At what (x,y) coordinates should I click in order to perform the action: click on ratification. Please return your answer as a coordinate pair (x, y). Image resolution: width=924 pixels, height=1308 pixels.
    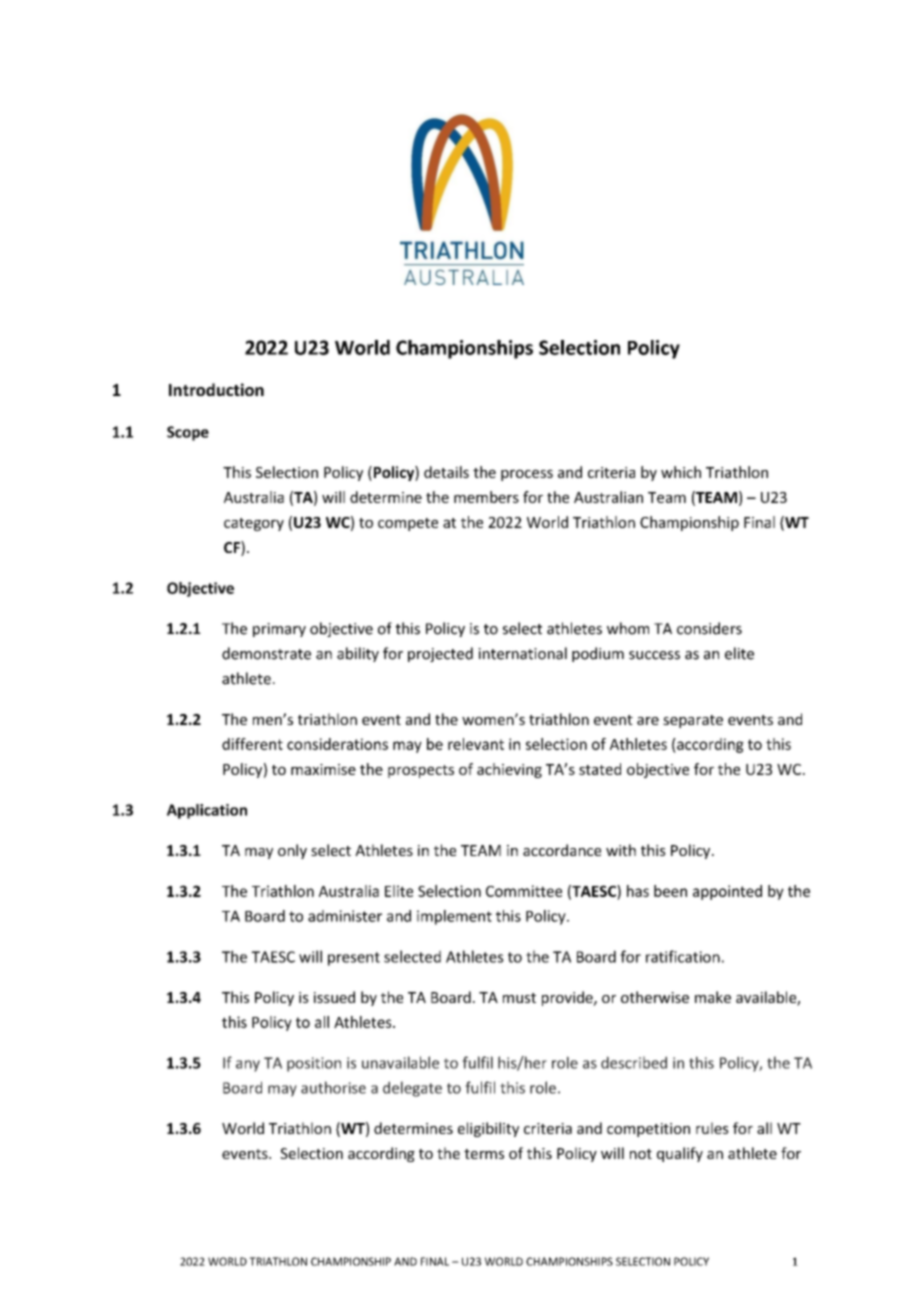
    Looking at the image, I should click on (683, 956).
